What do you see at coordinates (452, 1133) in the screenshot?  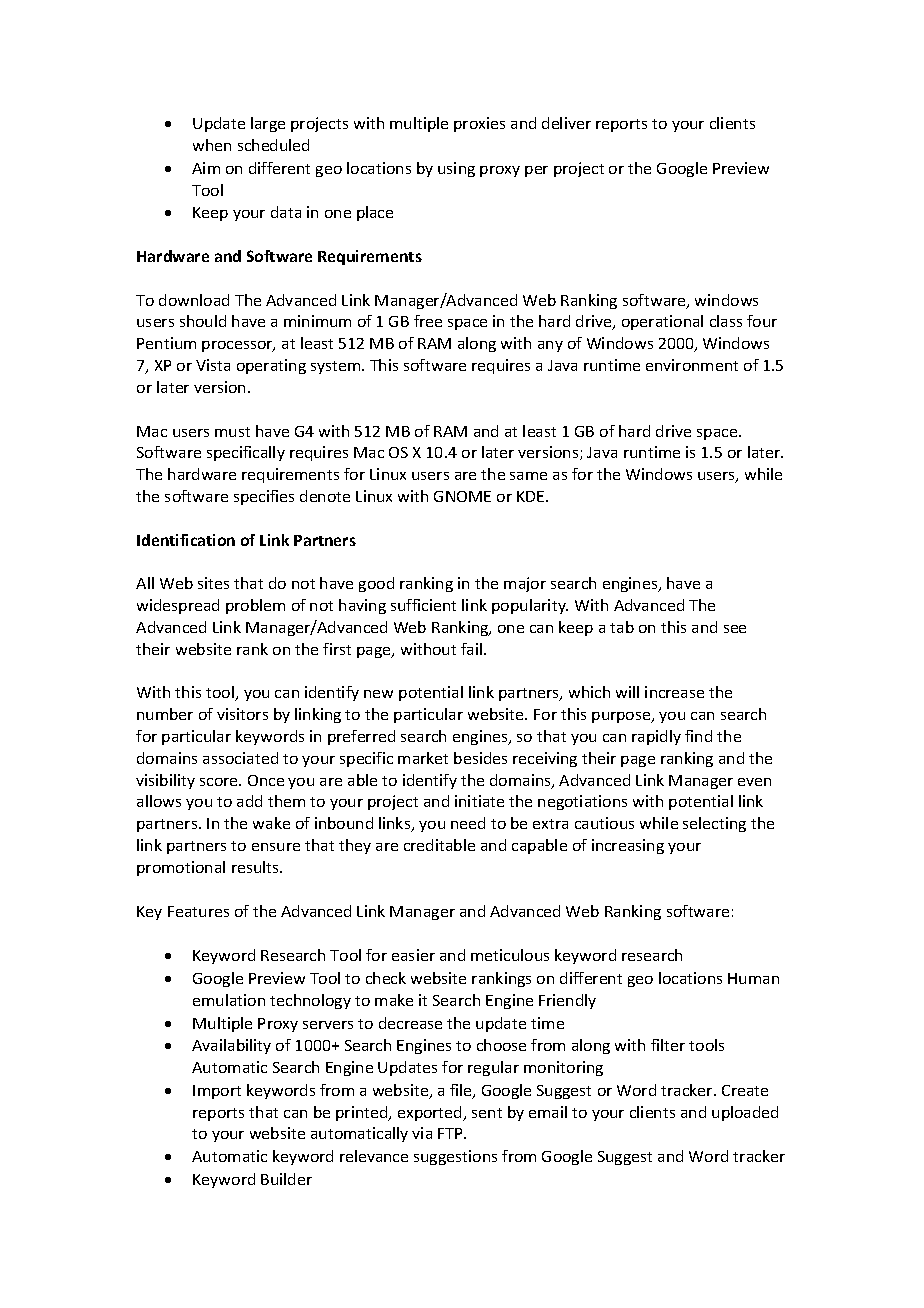 I see `FTP` at bounding box center [452, 1133].
